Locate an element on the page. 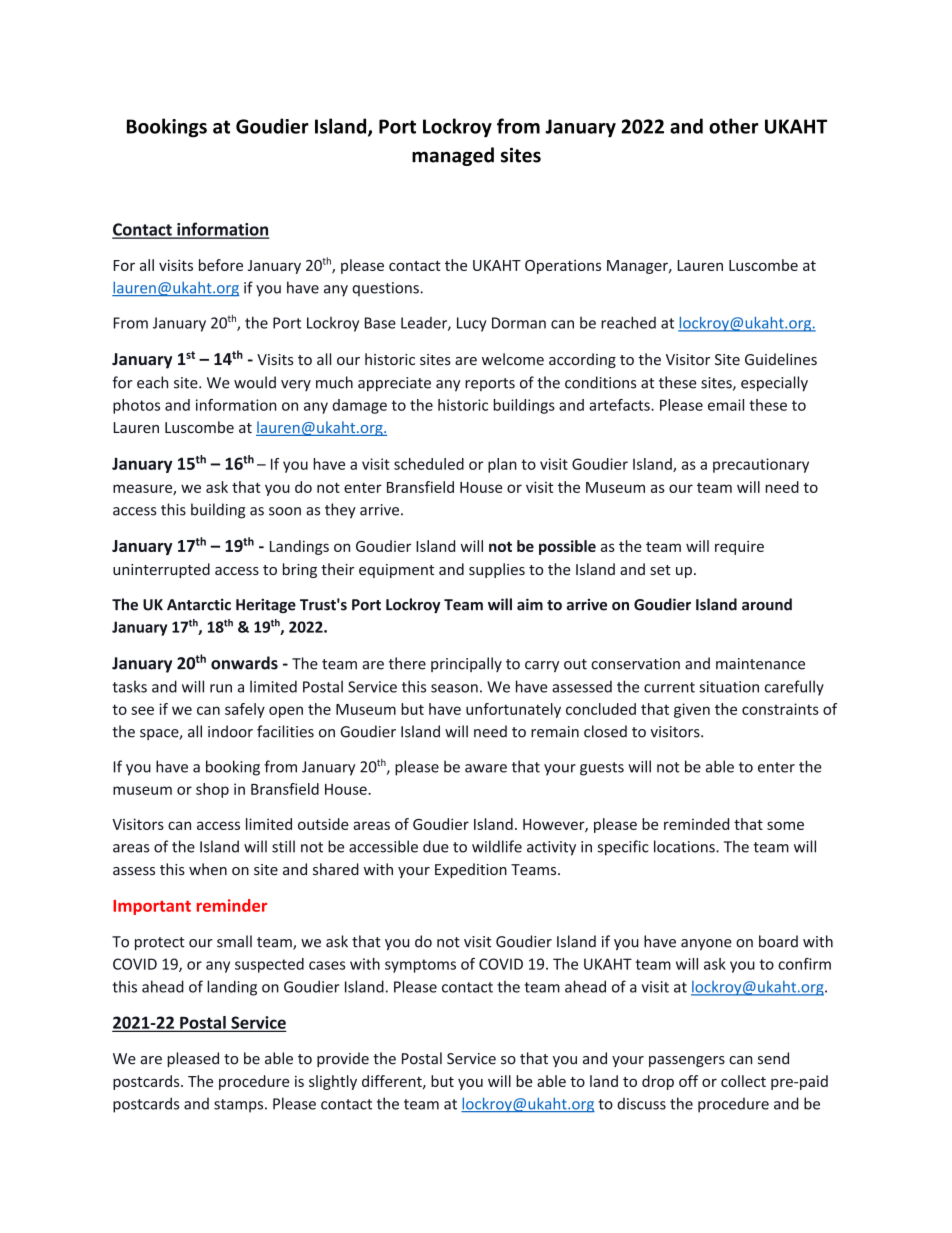  email is located at coordinates (726, 405).
